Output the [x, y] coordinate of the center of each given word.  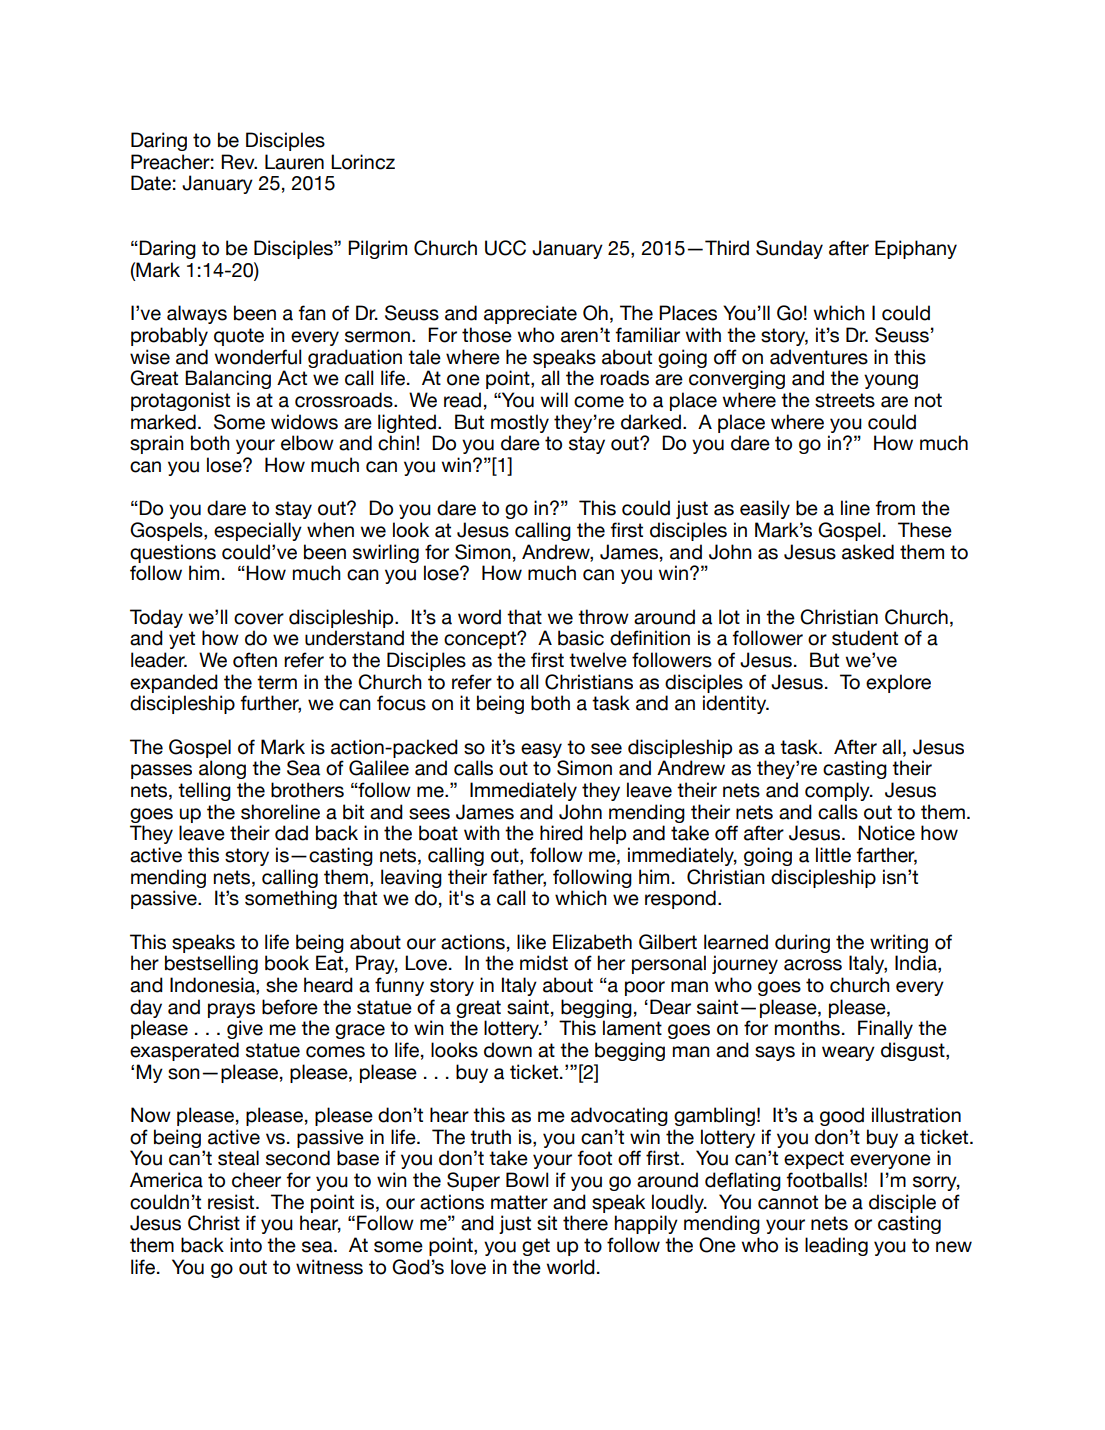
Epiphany [916, 249]
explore [898, 683]
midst [544, 963]
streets [845, 400]
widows [304, 422]
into [246, 1245]
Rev [239, 162]
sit [547, 1223]
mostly [520, 423]
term [277, 682]
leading [836, 1246]
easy [541, 750]
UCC [505, 248]
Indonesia [213, 986]
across [813, 965]
